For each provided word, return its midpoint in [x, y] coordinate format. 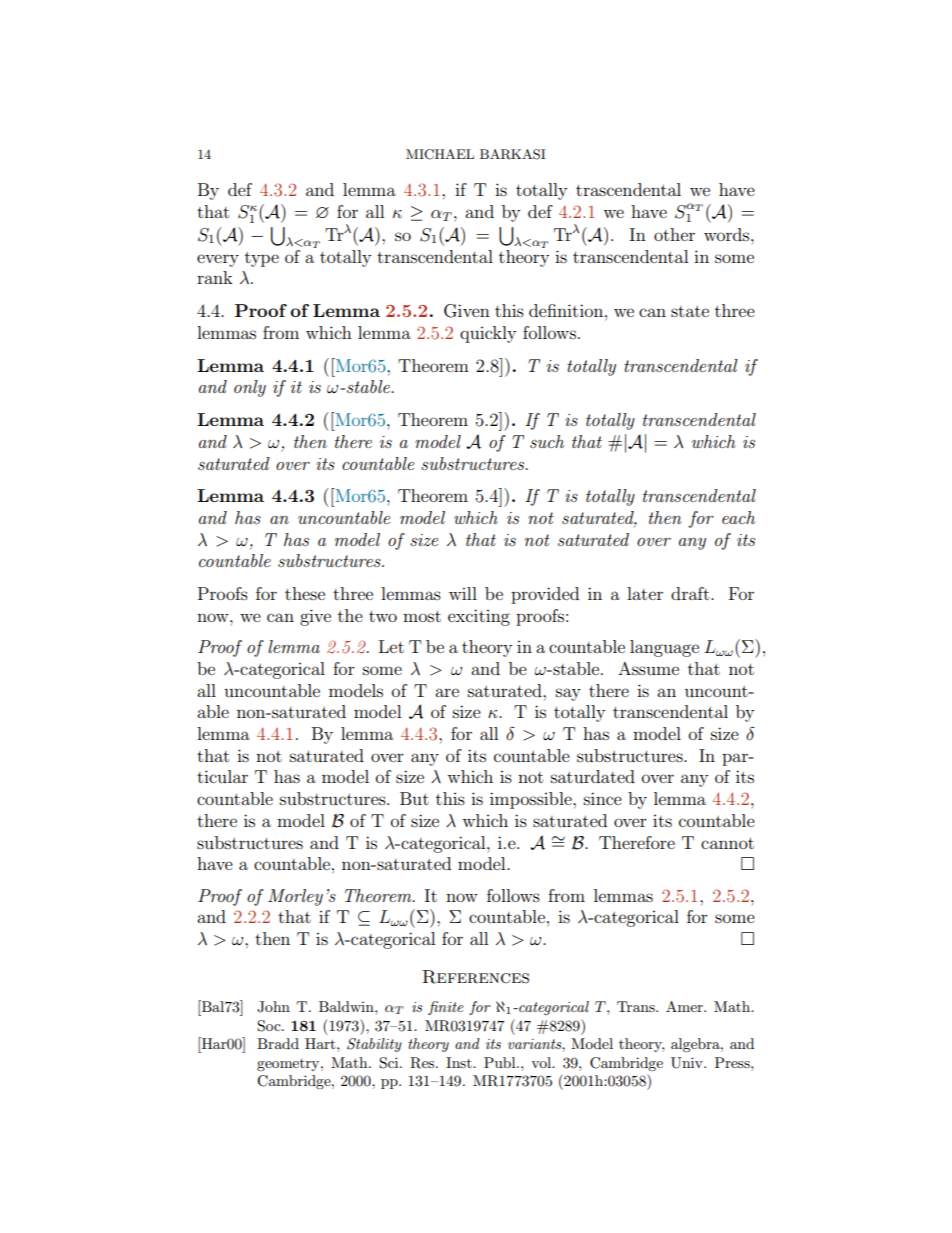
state [690, 311]
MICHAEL [440, 154]
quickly [488, 334]
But [414, 798]
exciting [479, 617]
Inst [460, 1062]
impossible [532, 800]
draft [691, 593]
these [305, 593]
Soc [270, 1026]
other [674, 234]
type [262, 259]
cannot [727, 843]
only [250, 388]
